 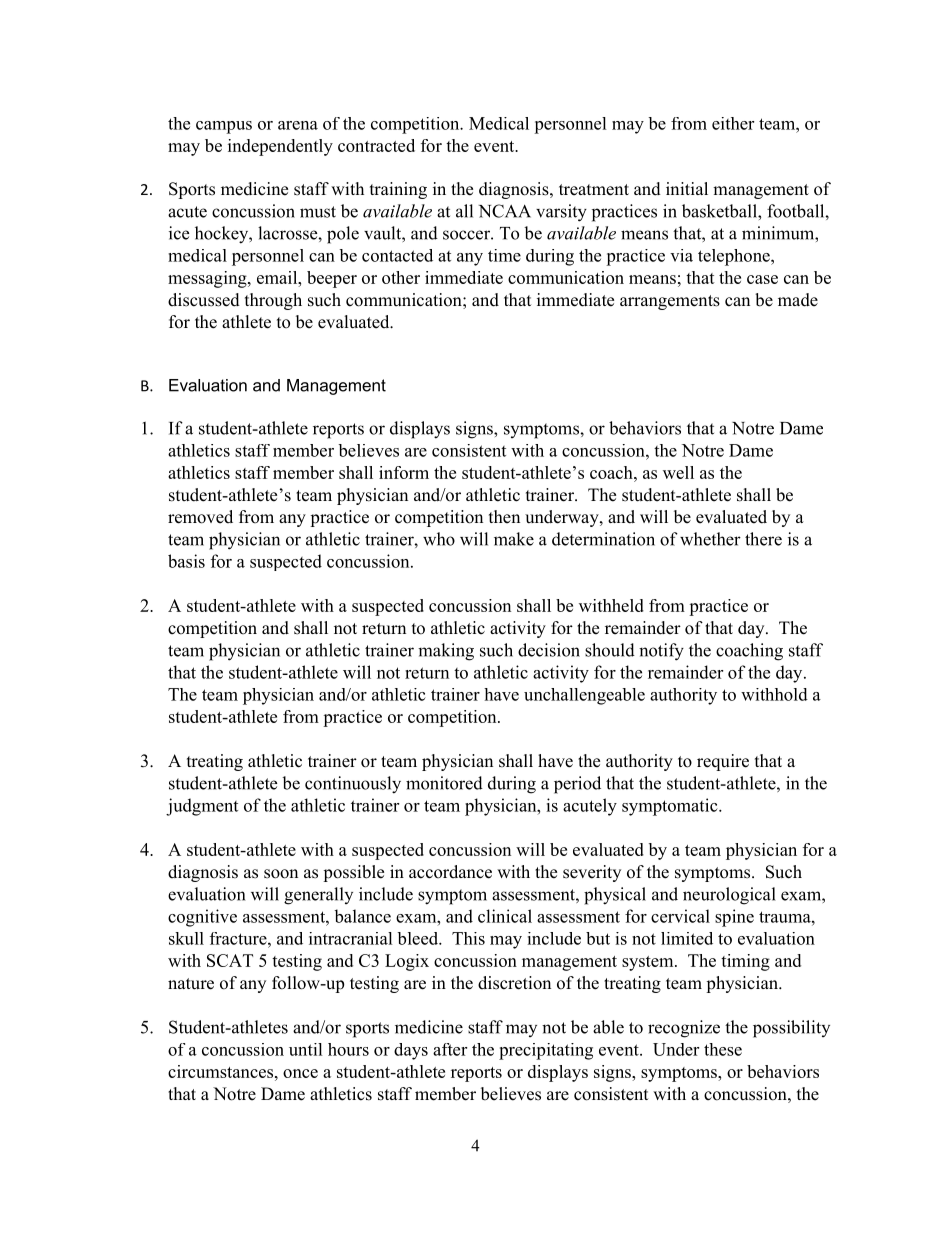 I want to click on independently, so click(x=280, y=147).
